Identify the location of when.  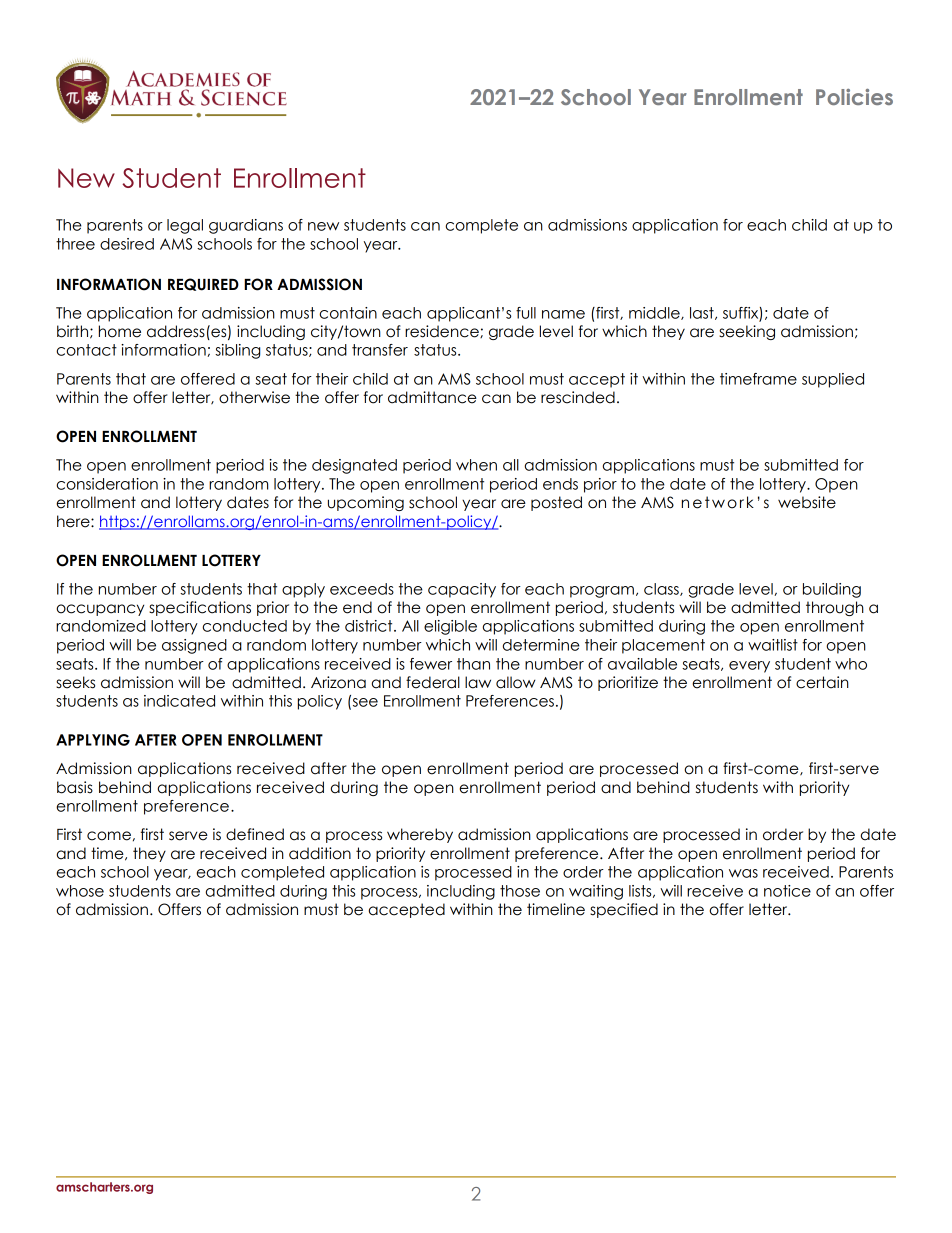
(476, 465).
